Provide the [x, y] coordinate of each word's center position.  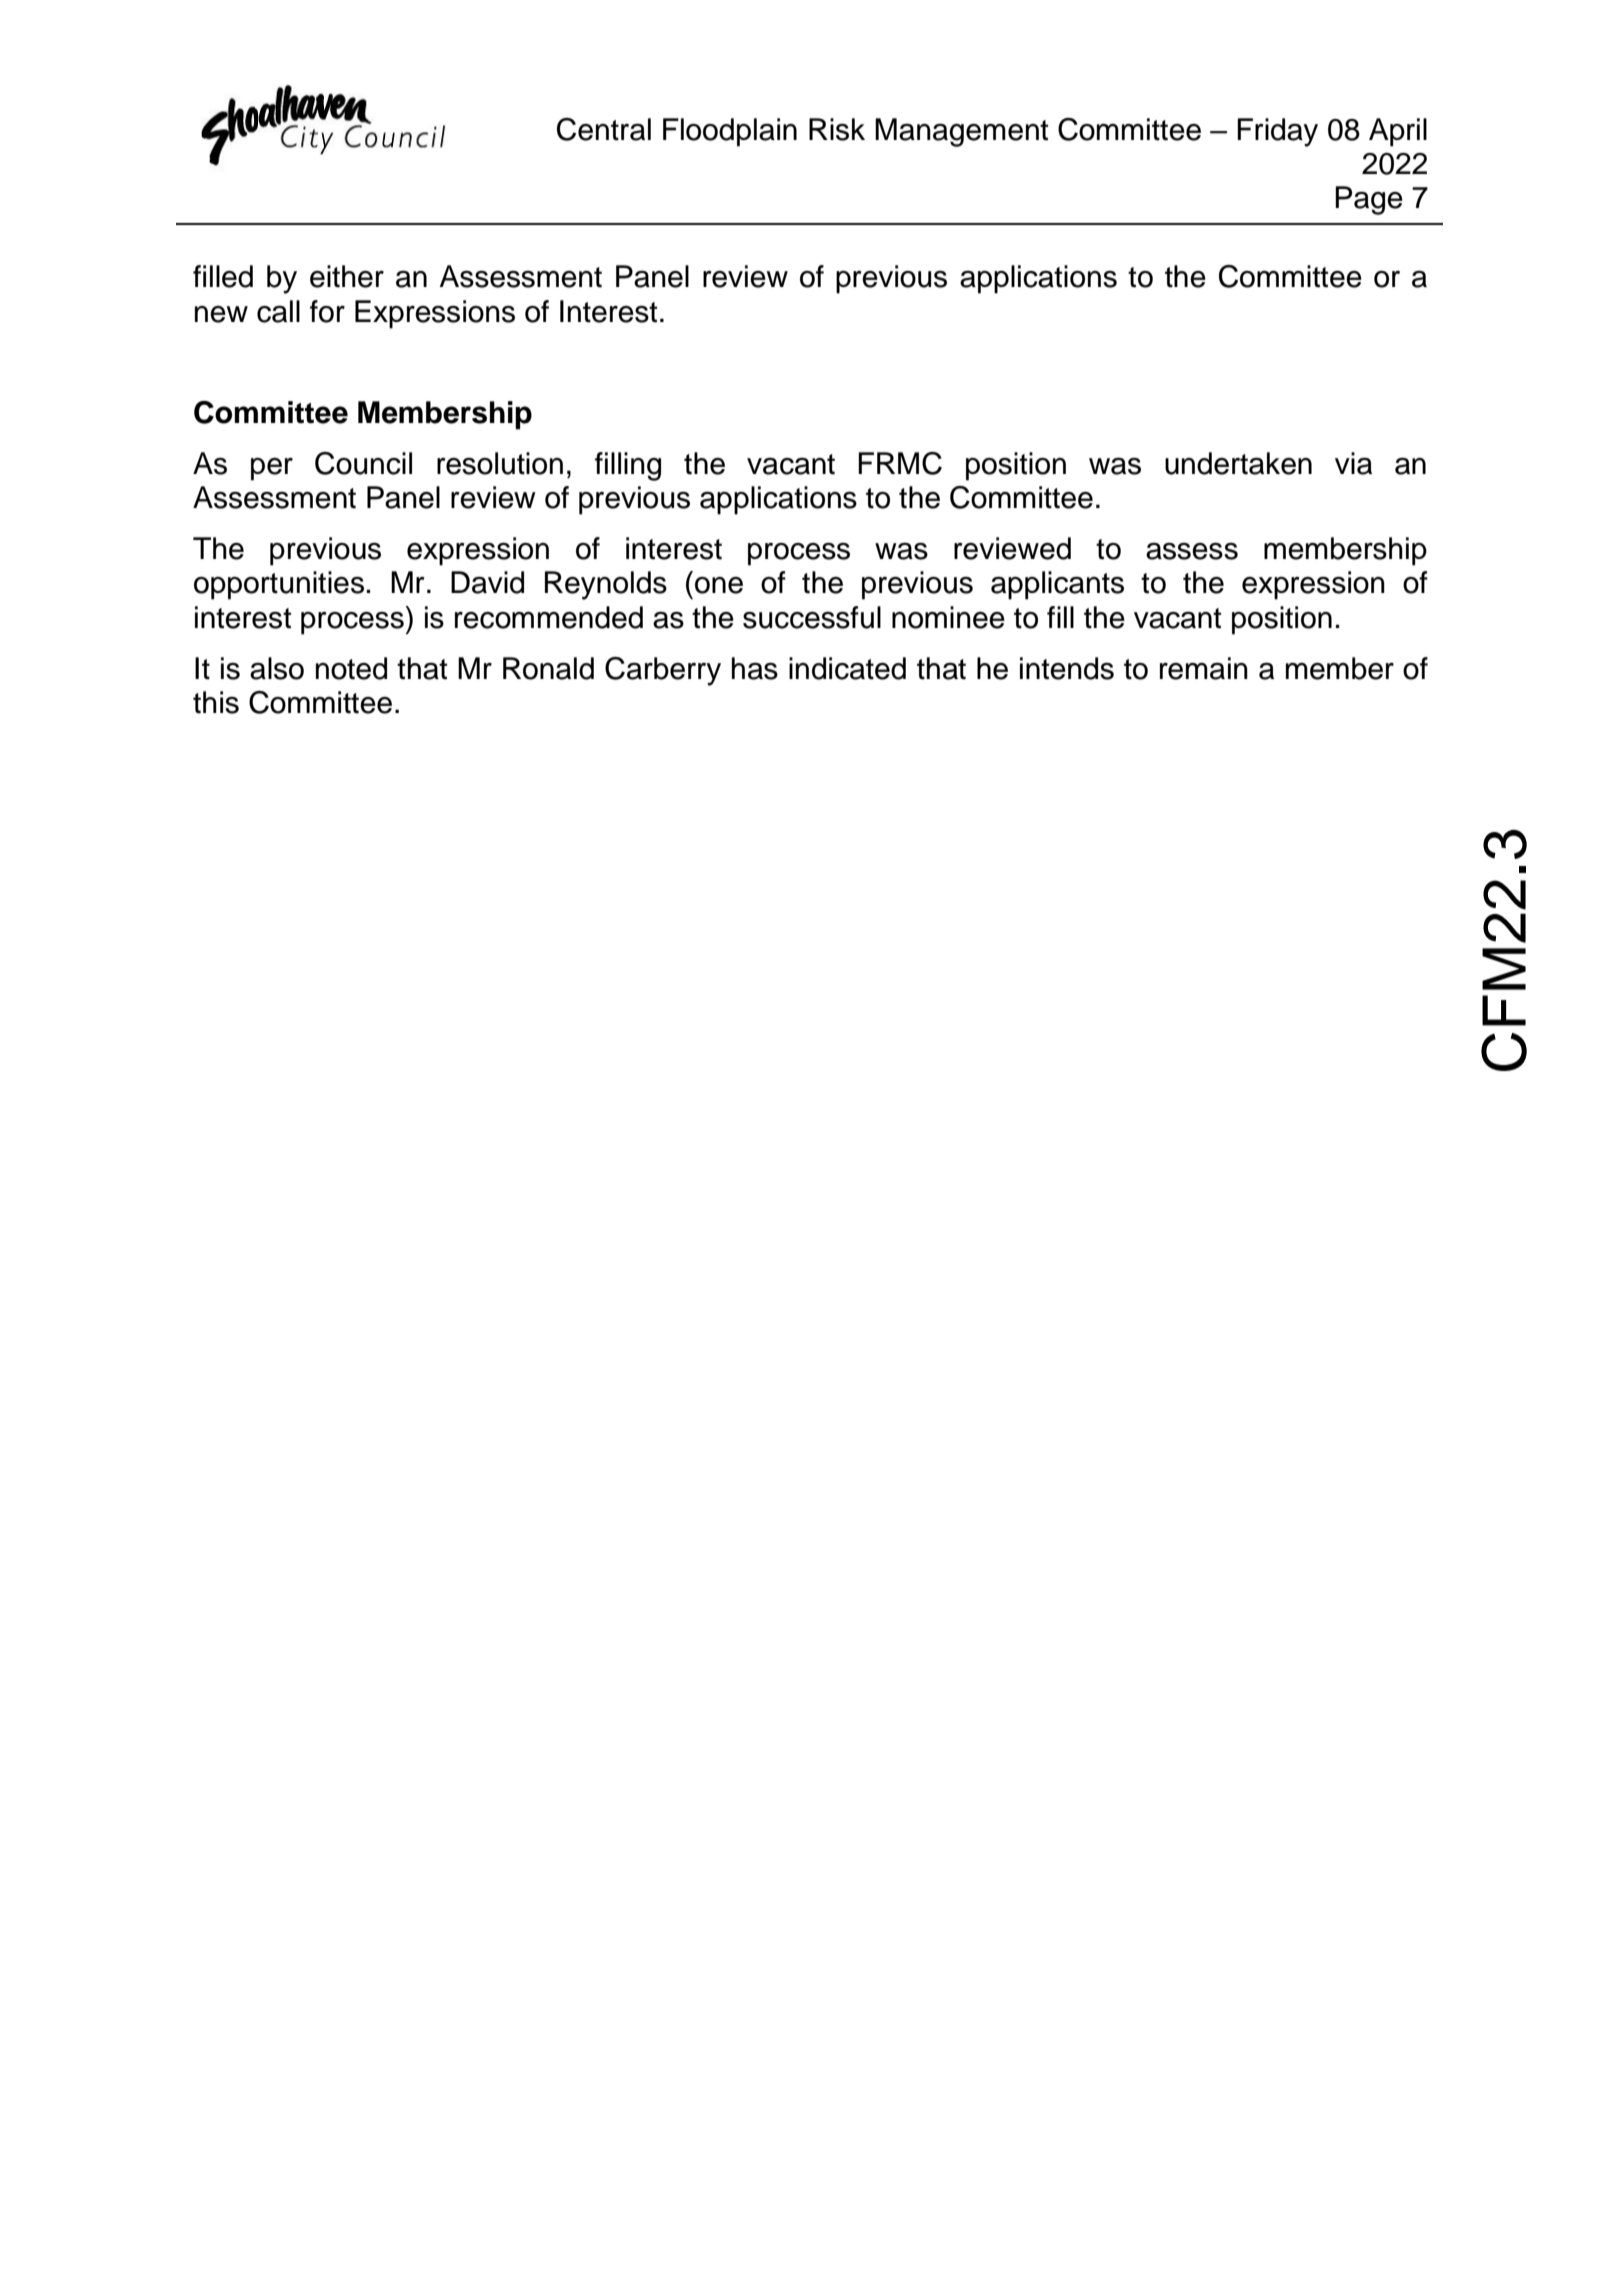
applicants [1057, 585]
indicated [847, 668]
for [327, 311]
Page [1369, 200]
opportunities [279, 585]
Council [363, 463]
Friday [1277, 132]
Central [604, 129]
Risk [837, 129]
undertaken [1238, 463]
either [347, 276]
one [719, 585]
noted [351, 668]
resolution [500, 463]
